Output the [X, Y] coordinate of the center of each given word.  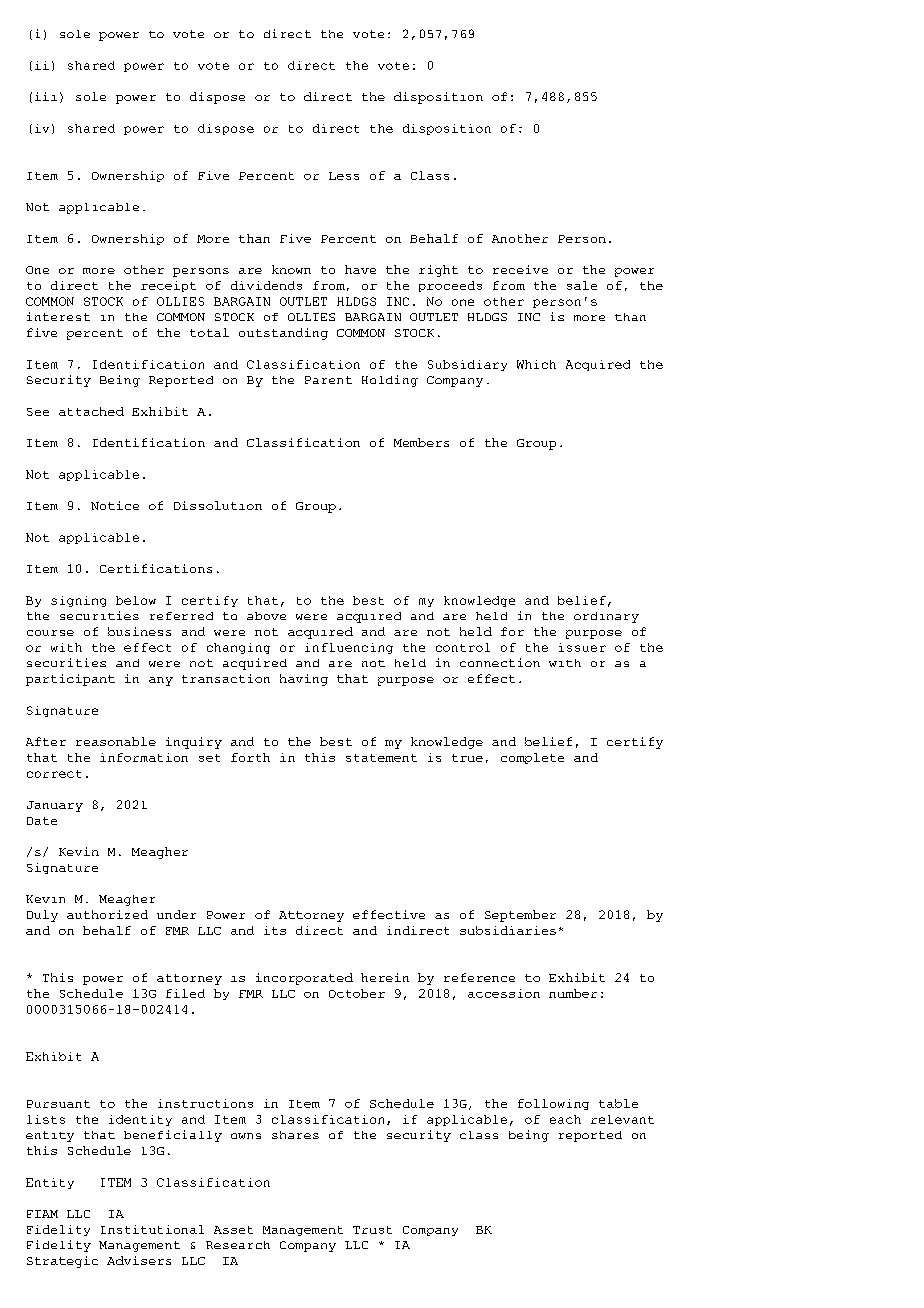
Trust [372, 1230]
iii [46, 96]
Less [344, 176]
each [565, 1119]
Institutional [152, 1229]
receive [520, 269]
